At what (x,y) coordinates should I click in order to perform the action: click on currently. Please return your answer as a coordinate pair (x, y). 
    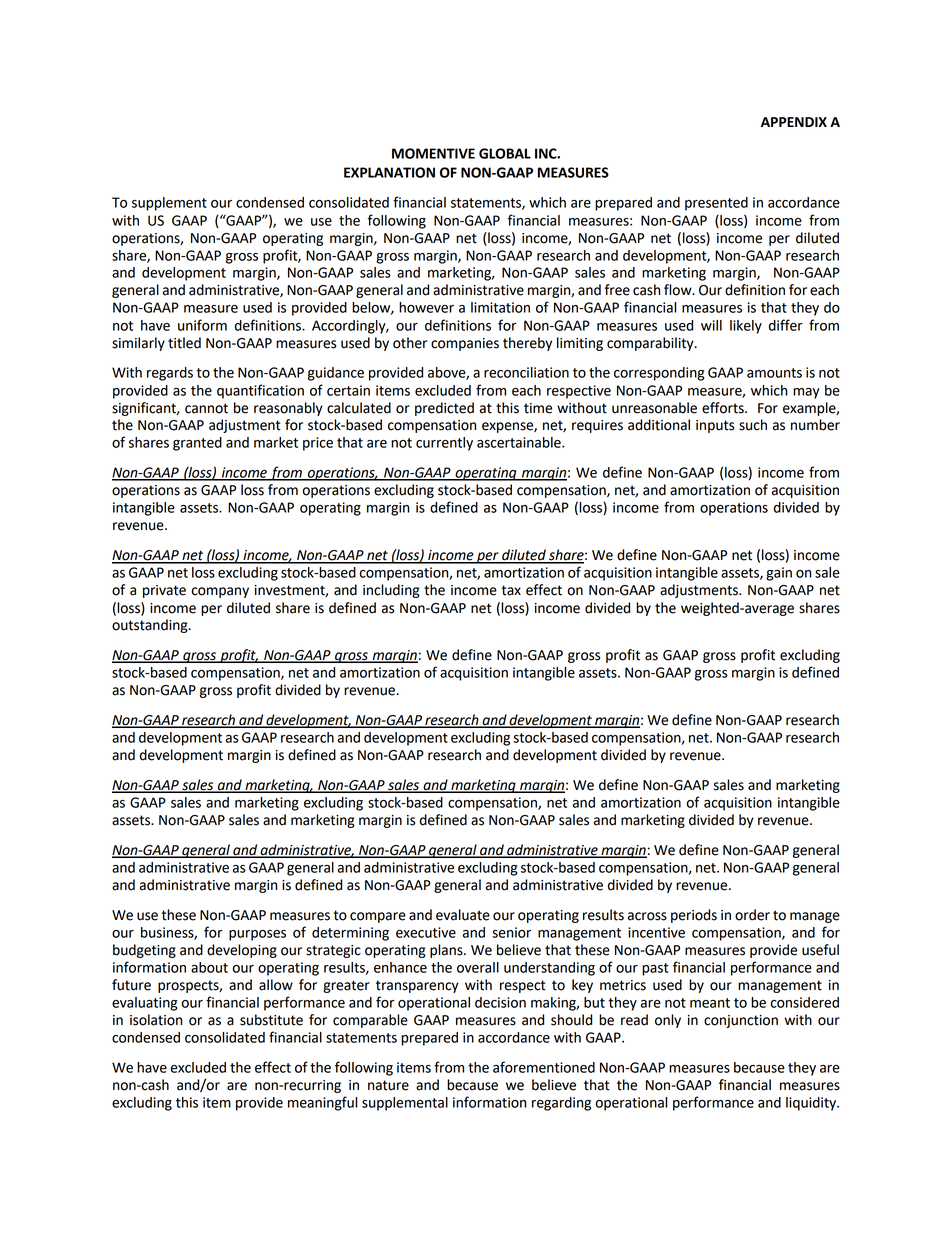
    Looking at the image, I should click on (444, 444).
